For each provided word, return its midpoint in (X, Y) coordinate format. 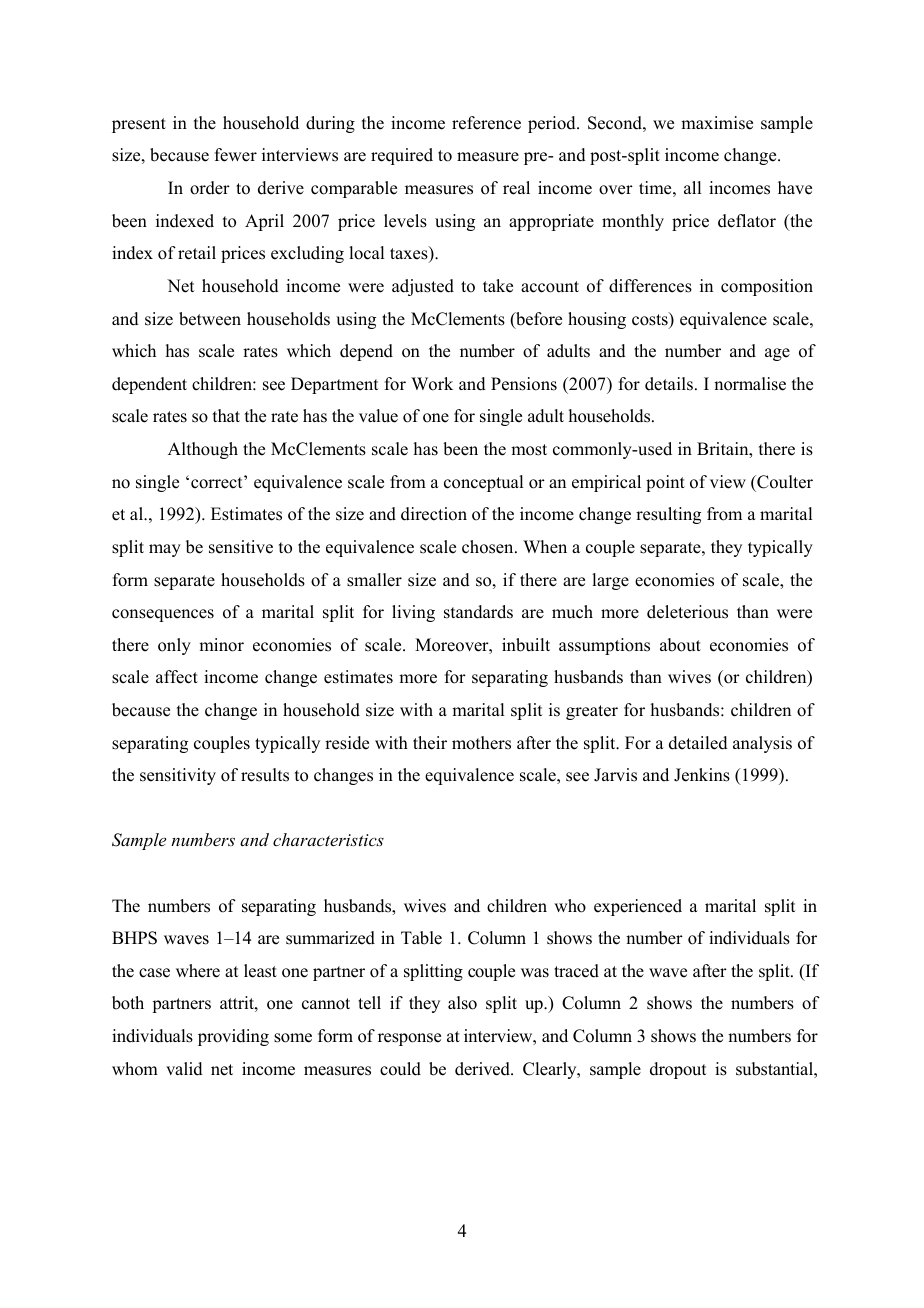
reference (486, 123)
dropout (678, 1070)
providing (233, 1037)
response (409, 1039)
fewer (236, 155)
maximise (717, 123)
